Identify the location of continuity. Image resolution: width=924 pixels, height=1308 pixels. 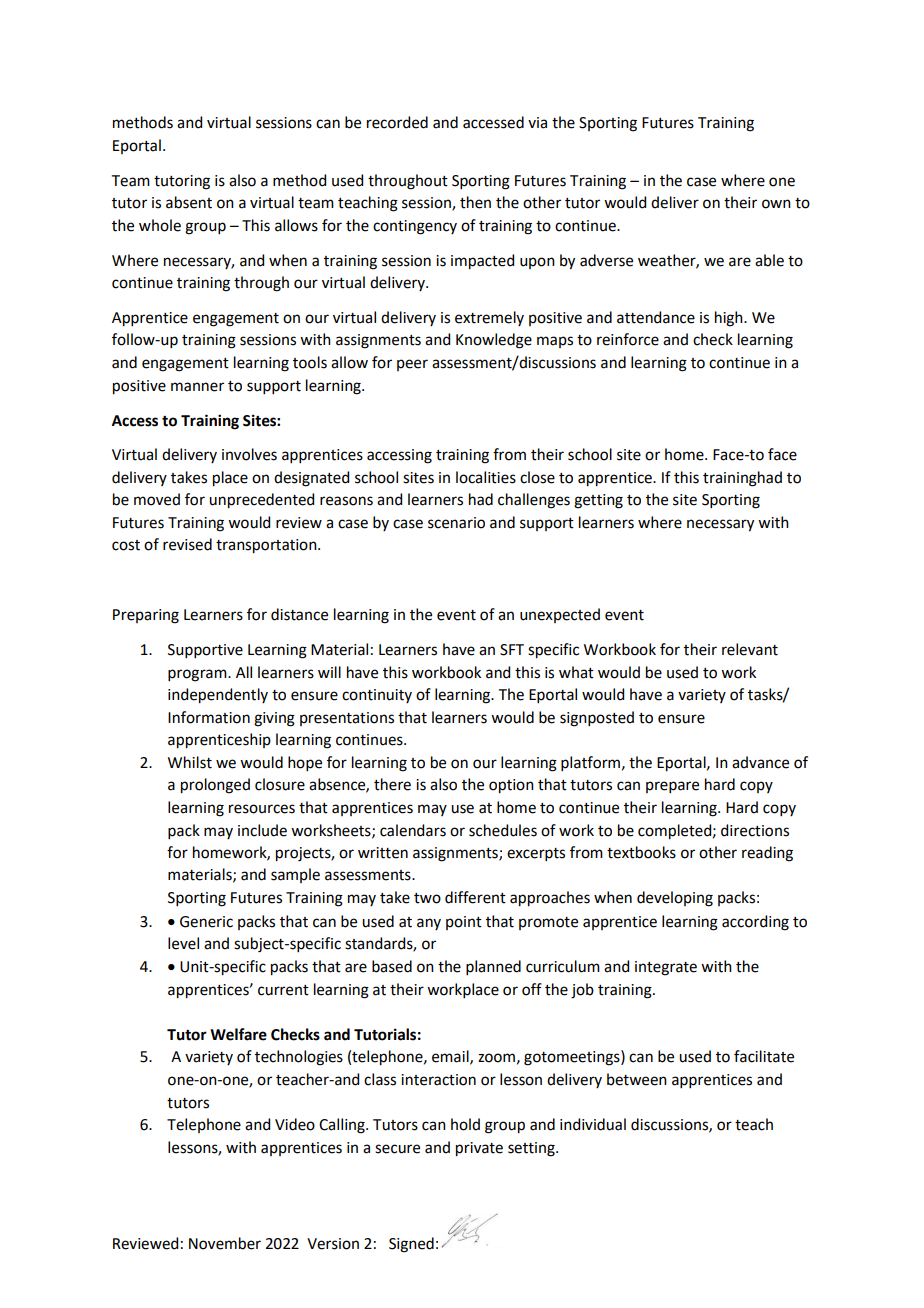
(377, 696).
